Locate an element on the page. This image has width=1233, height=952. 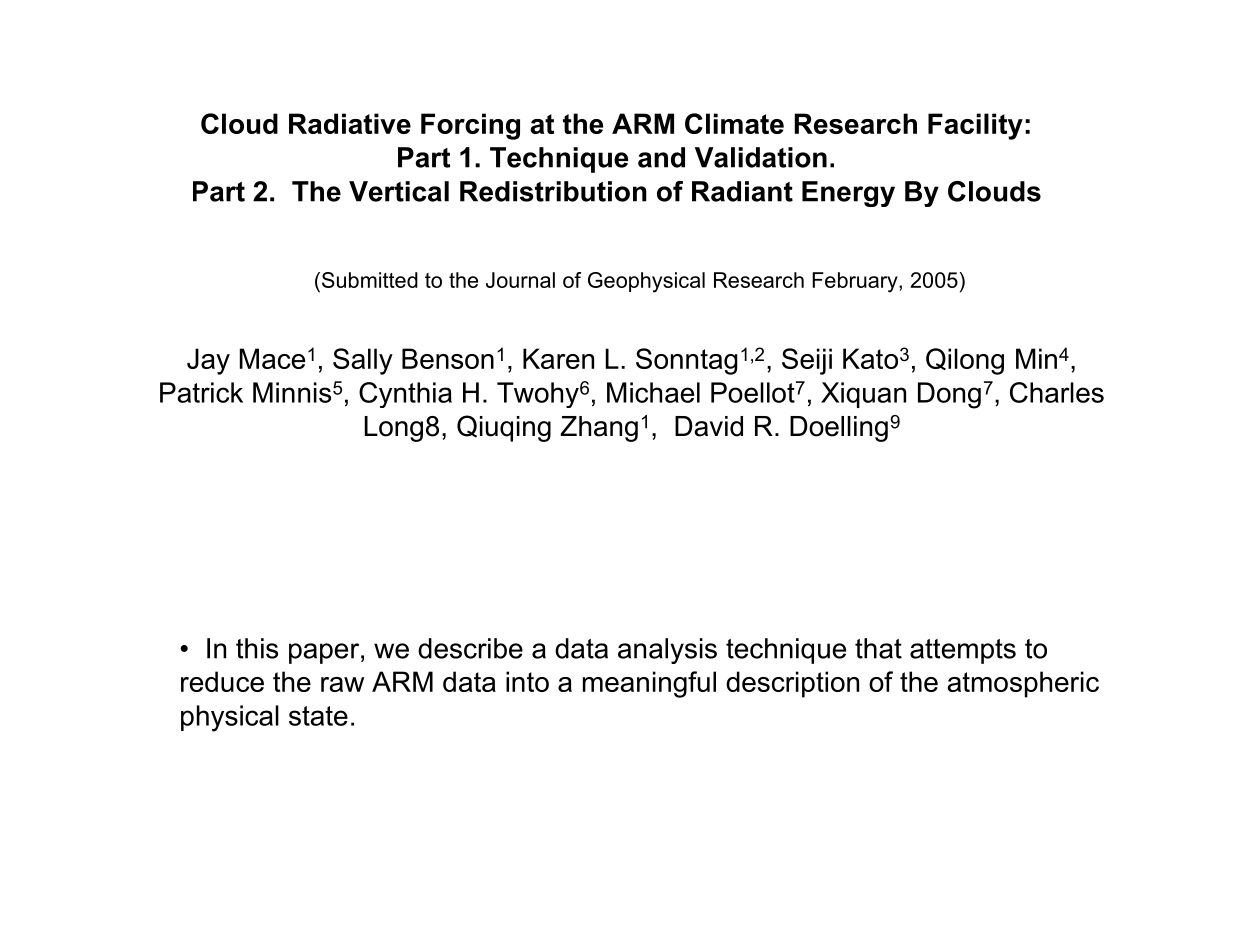
Charles is located at coordinates (1057, 392).
